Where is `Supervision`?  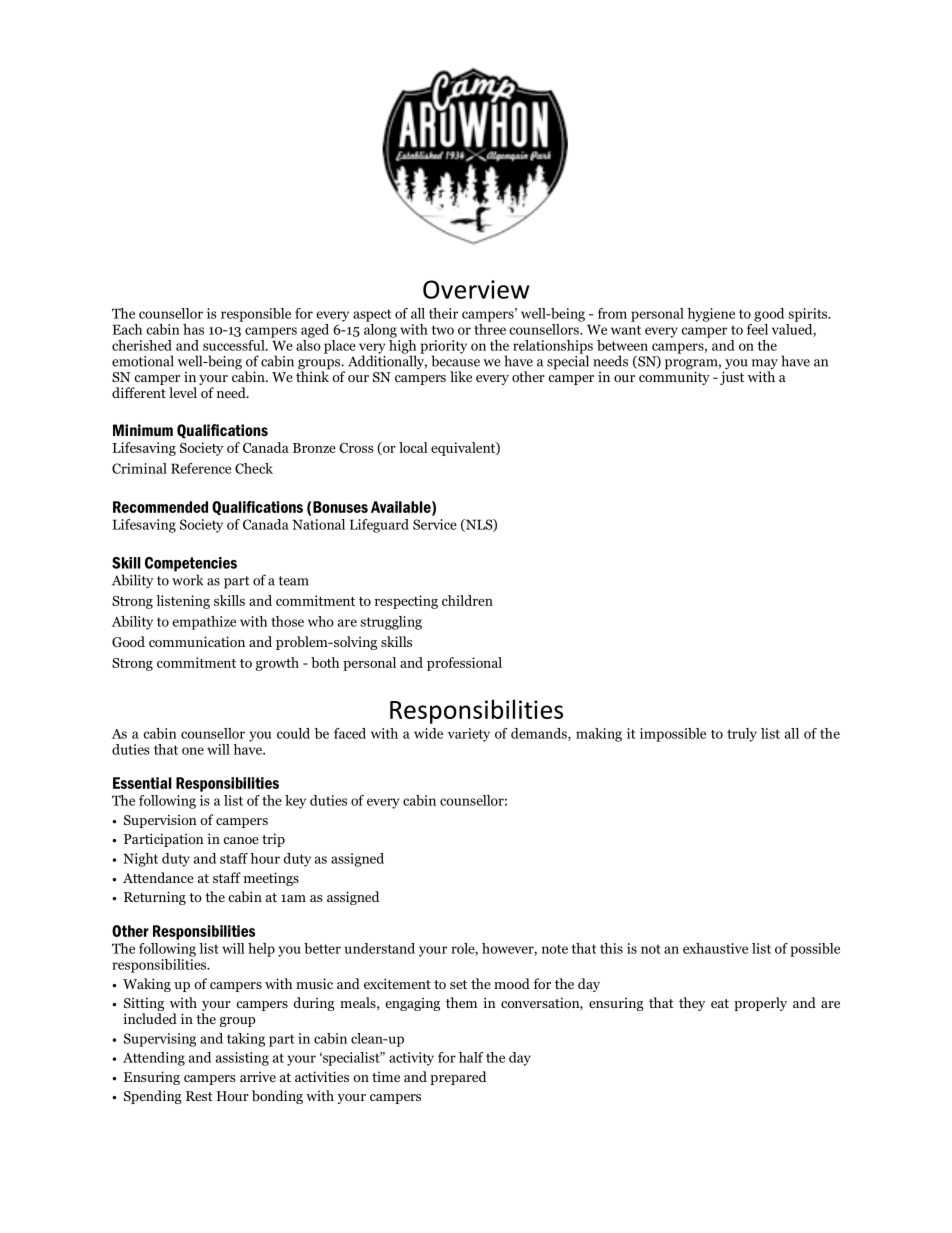
Supervision is located at coordinates (160, 821).
